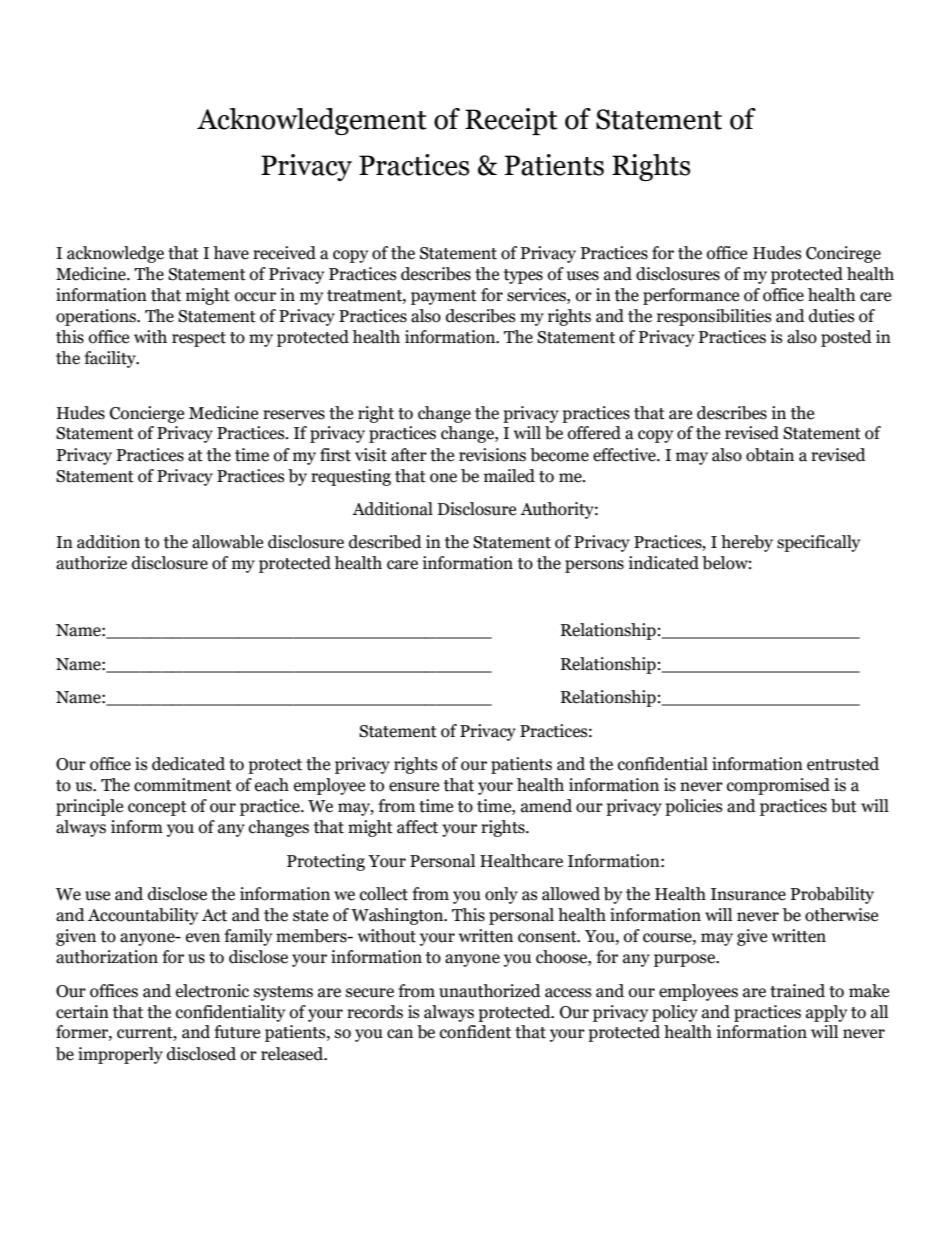 The height and width of the screenshot is (1233, 952). What do you see at coordinates (199, 339) in the screenshot?
I see `respect` at bounding box center [199, 339].
